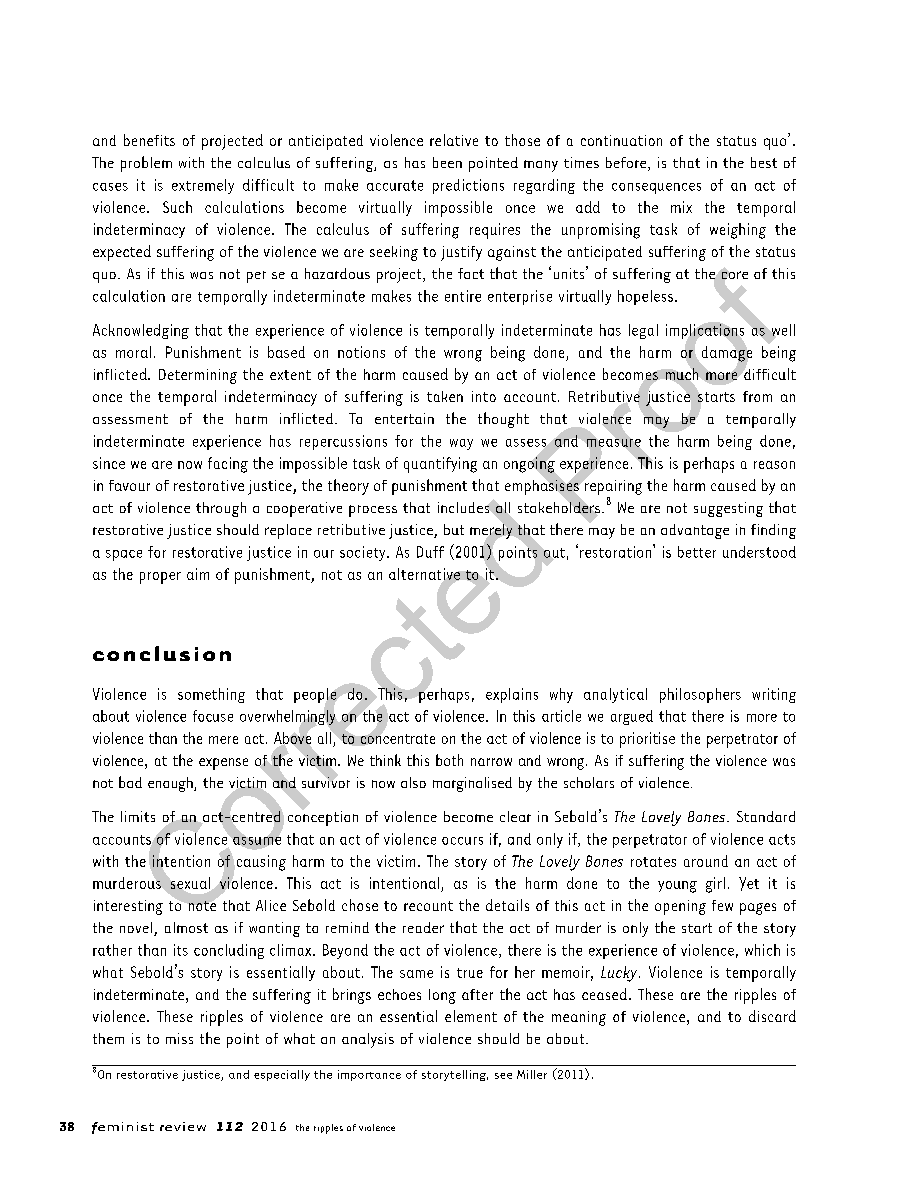 The width and height of the document is (918, 1195). Describe the element at coordinates (171, 784) in the document. I see `enough` at that location.
